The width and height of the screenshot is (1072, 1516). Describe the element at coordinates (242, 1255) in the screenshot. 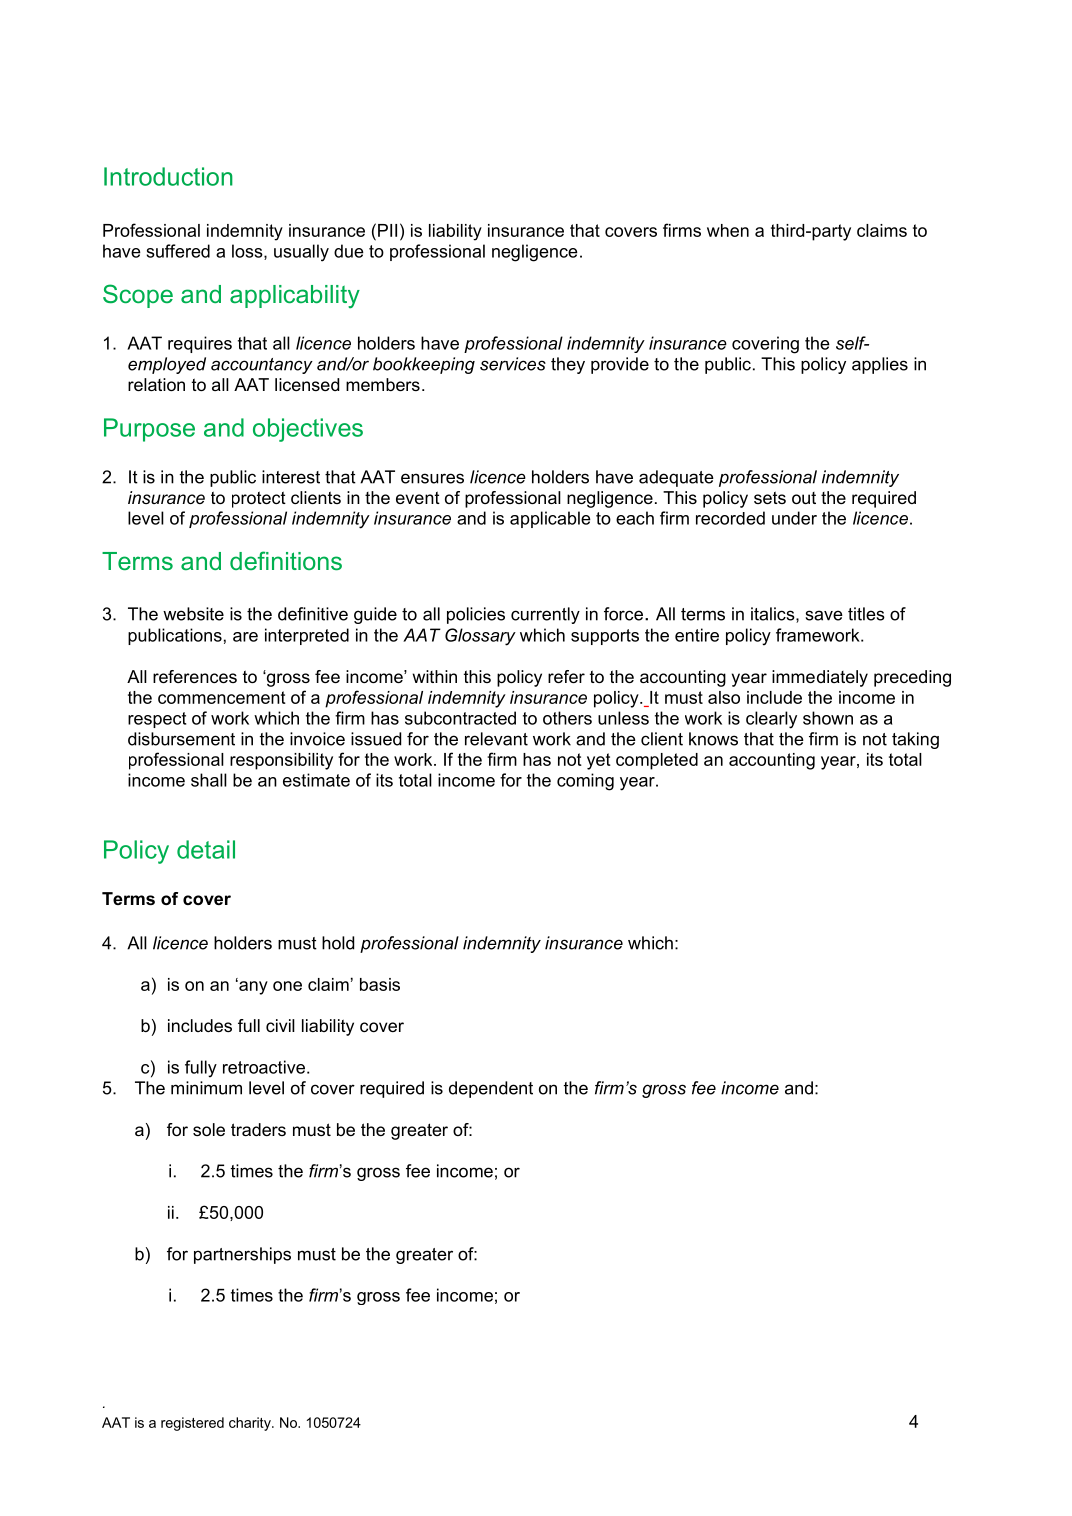

I see `partnerships` at that location.
